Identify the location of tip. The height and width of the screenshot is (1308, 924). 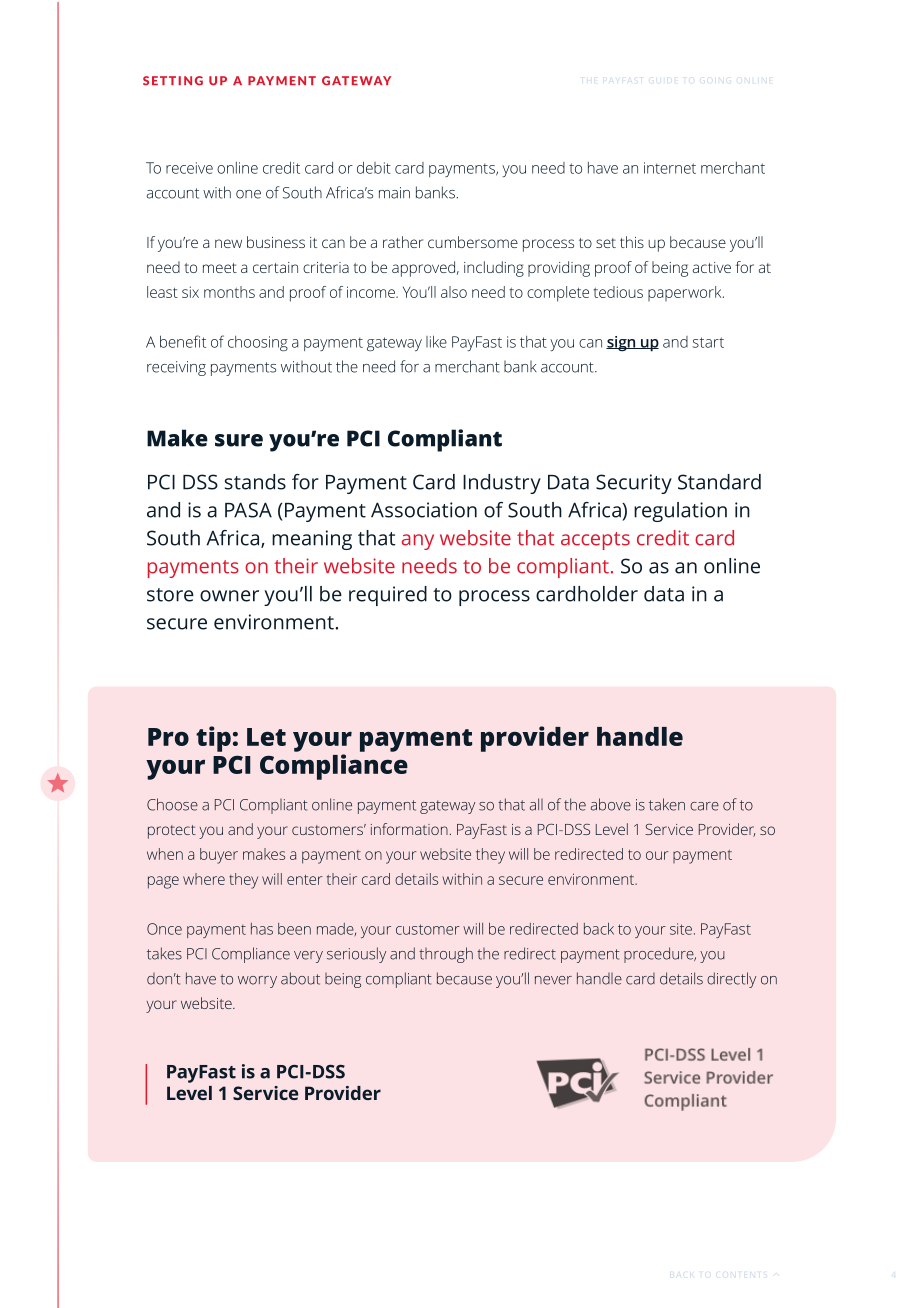
(213, 739).
